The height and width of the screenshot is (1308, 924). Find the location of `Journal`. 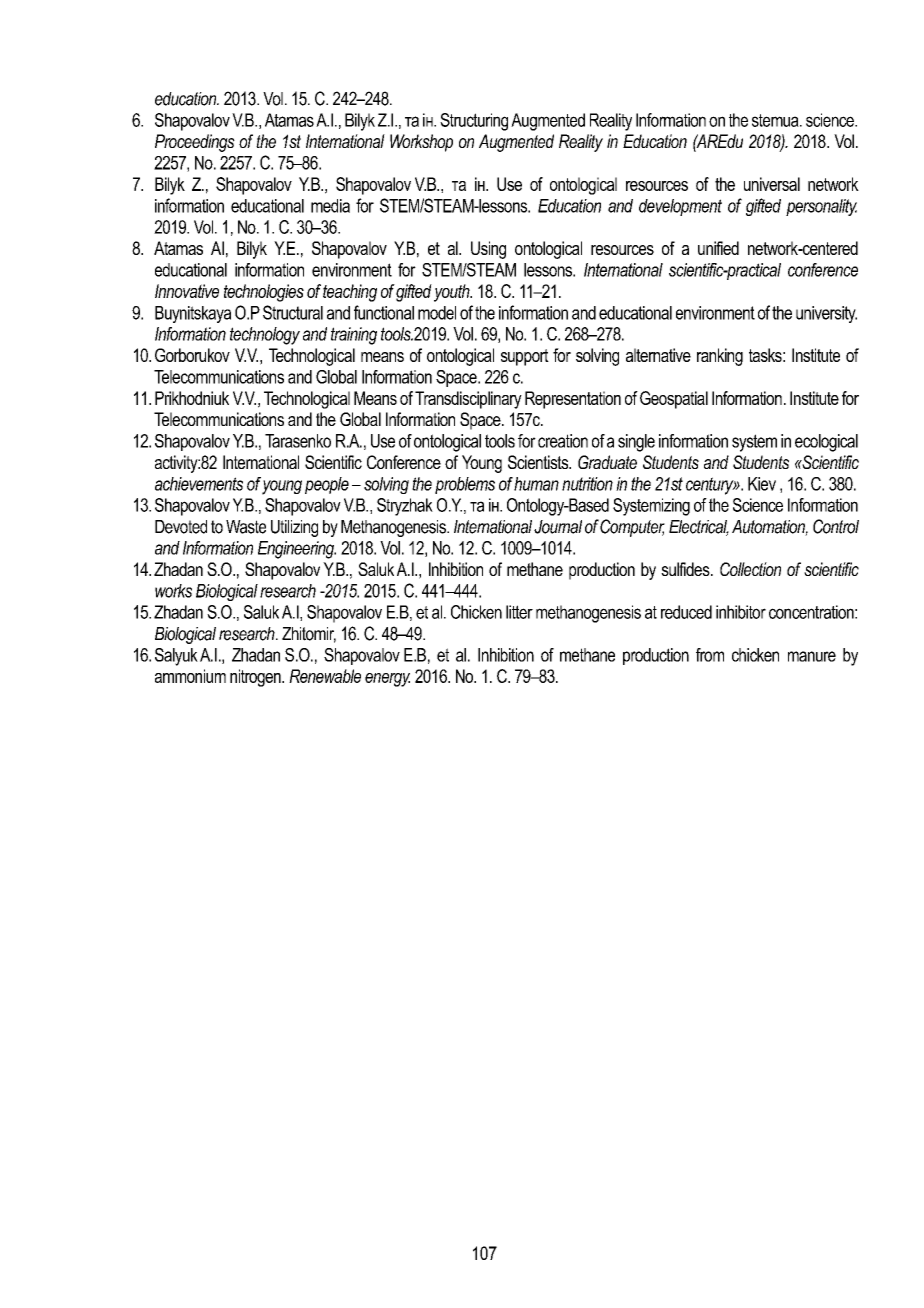

Journal is located at coordinates (558, 527).
